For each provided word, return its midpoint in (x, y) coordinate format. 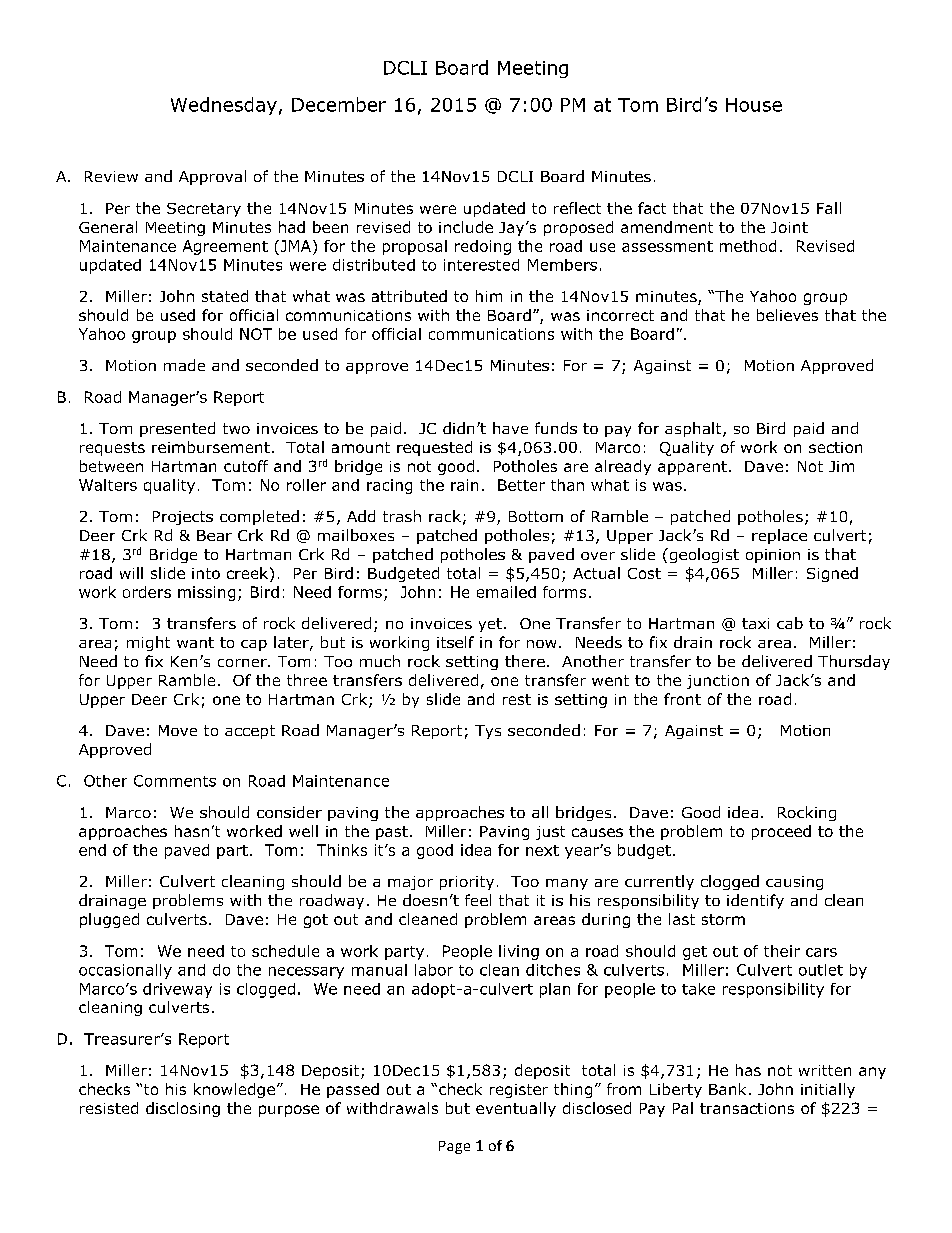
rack (445, 516)
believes (787, 315)
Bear (214, 535)
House (754, 105)
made (184, 365)
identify (755, 901)
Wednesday (224, 106)
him (489, 296)
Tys (488, 732)
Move (178, 730)
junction (718, 682)
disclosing (183, 1109)
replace (779, 536)
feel (478, 900)
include (466, 227)
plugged (109, 920)
